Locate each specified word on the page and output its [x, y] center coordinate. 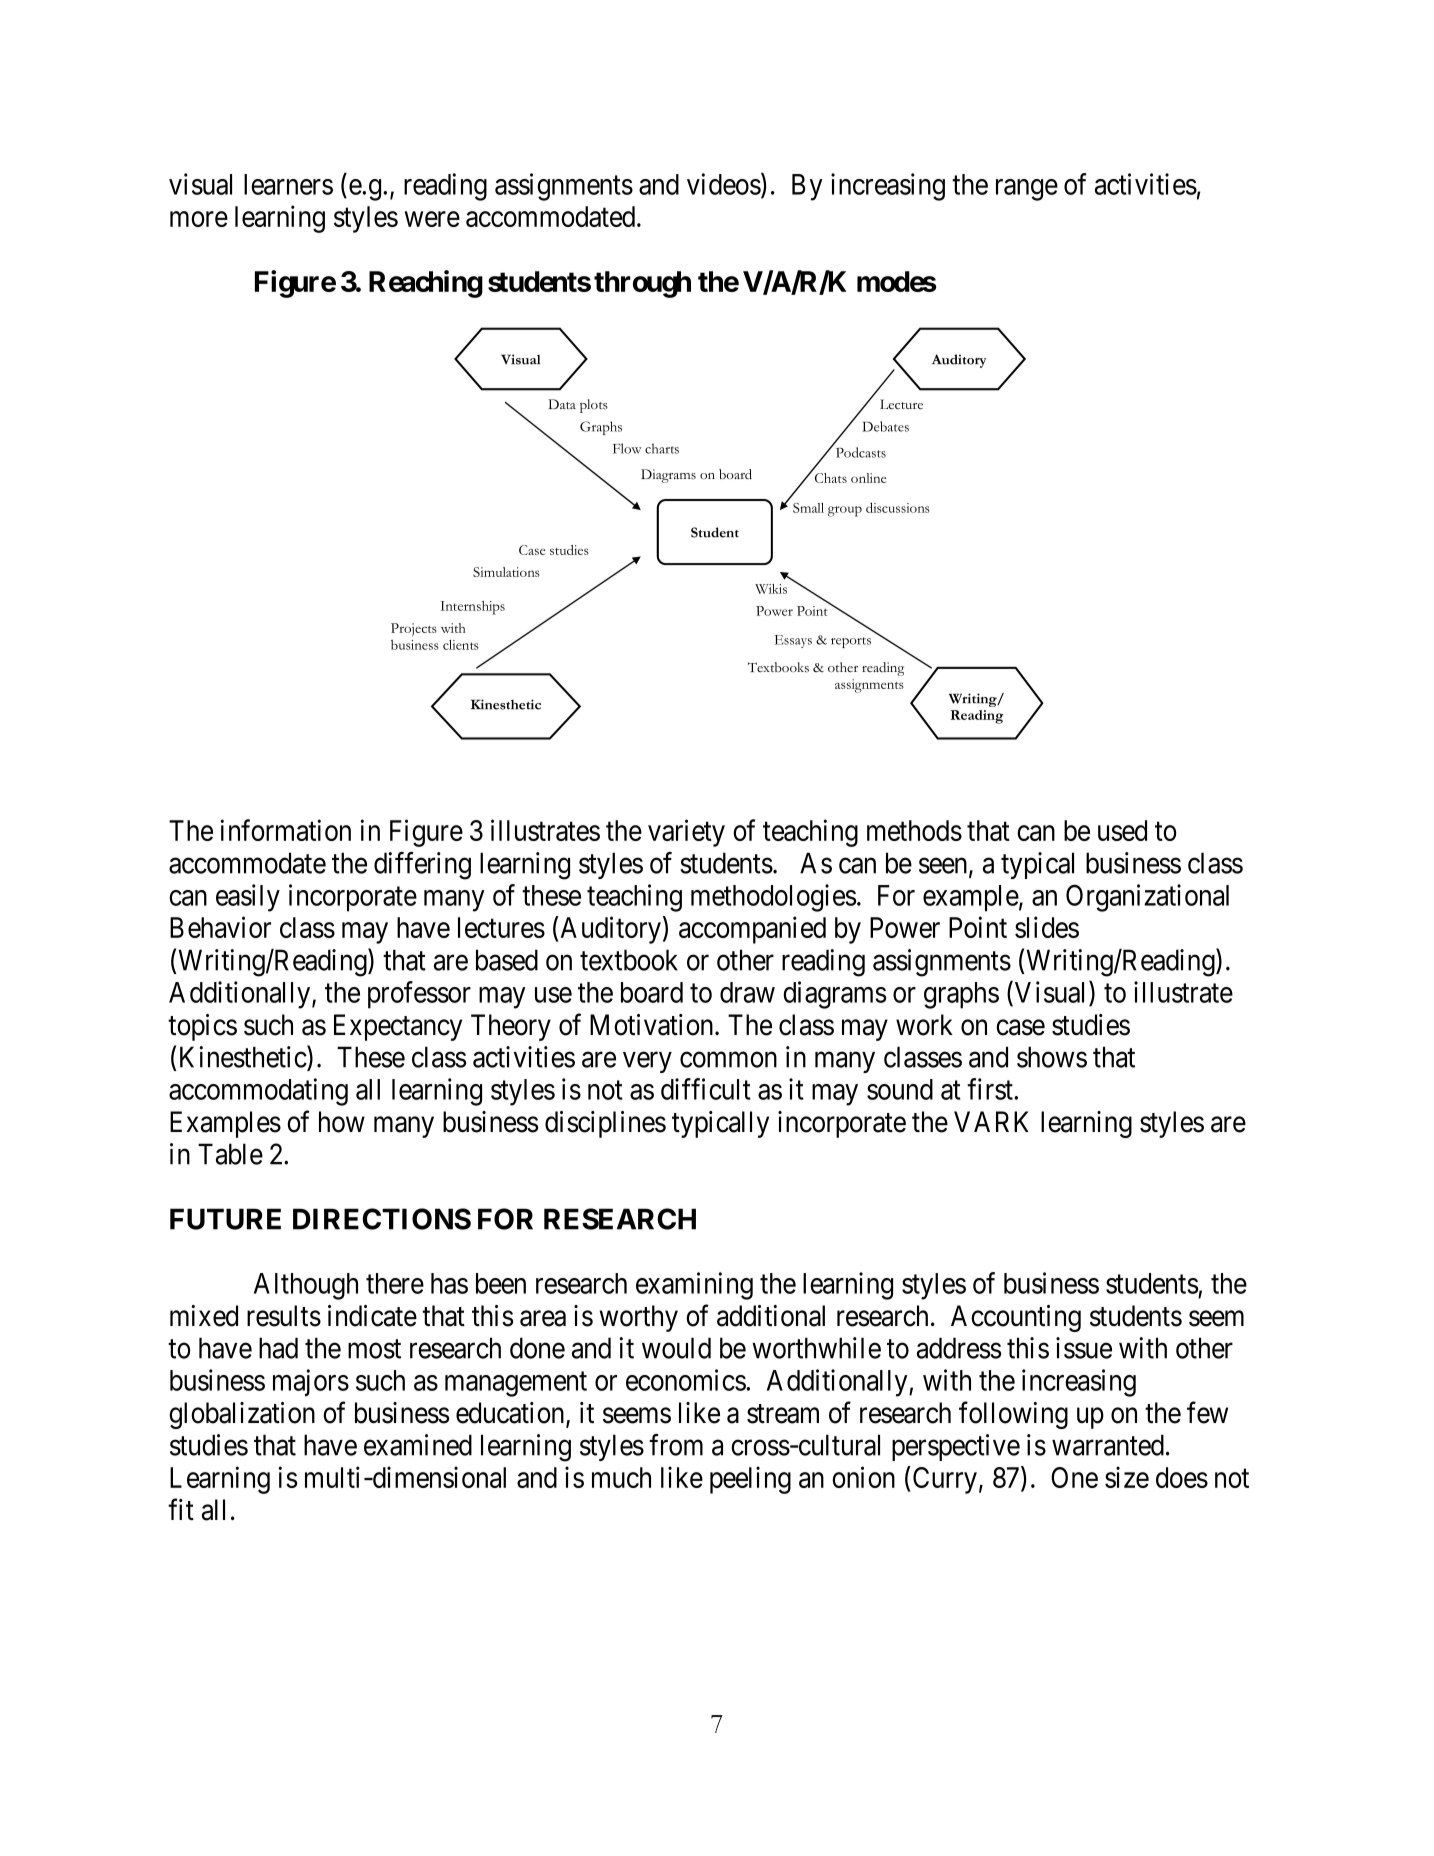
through [642, 284]
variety [686, 833]
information [286, 830]
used [1122, 830]
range [1027, 190]
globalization [242, 1415]
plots [594, 406]
